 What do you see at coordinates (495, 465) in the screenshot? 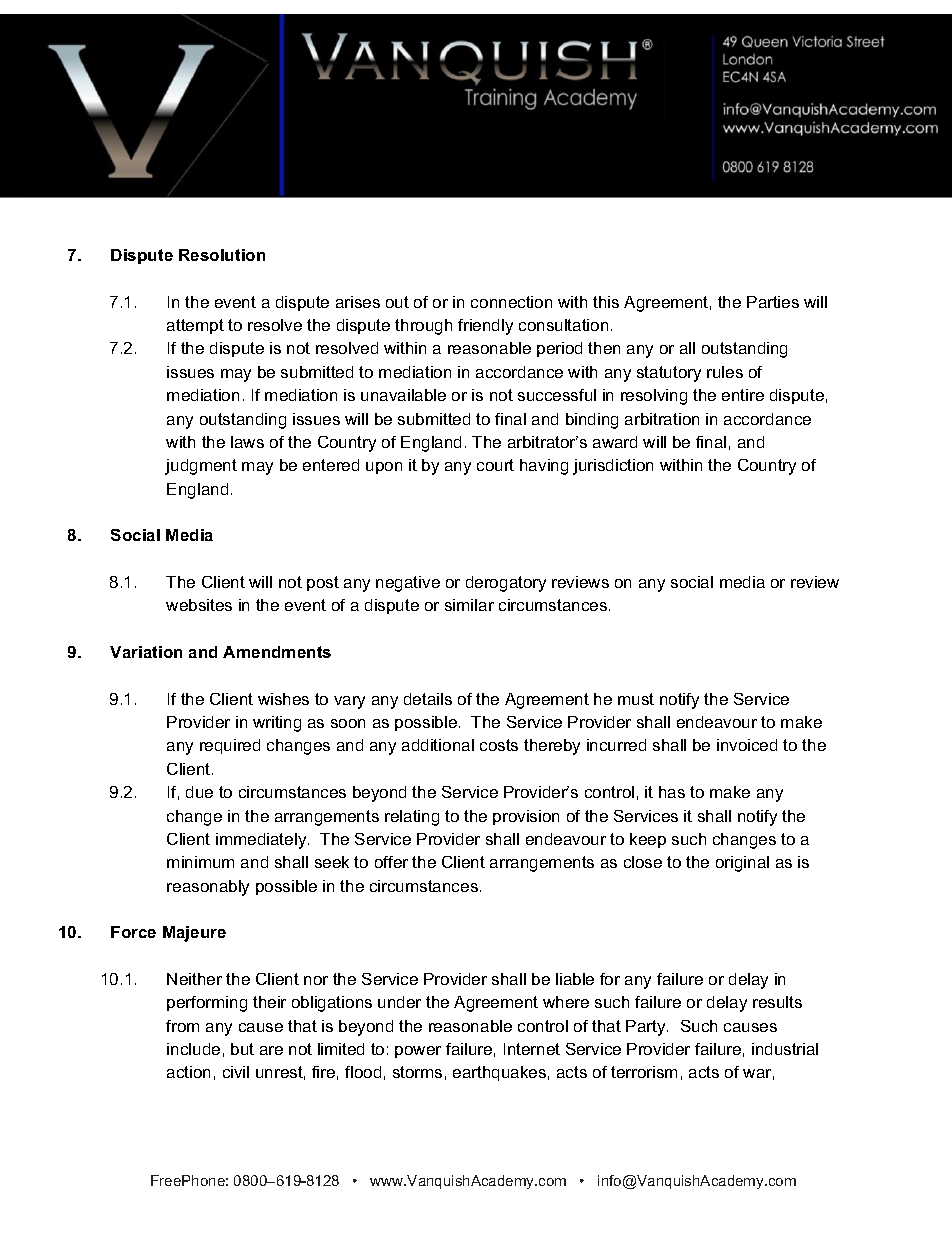
I see `court` at bounding box center [495, 465].
